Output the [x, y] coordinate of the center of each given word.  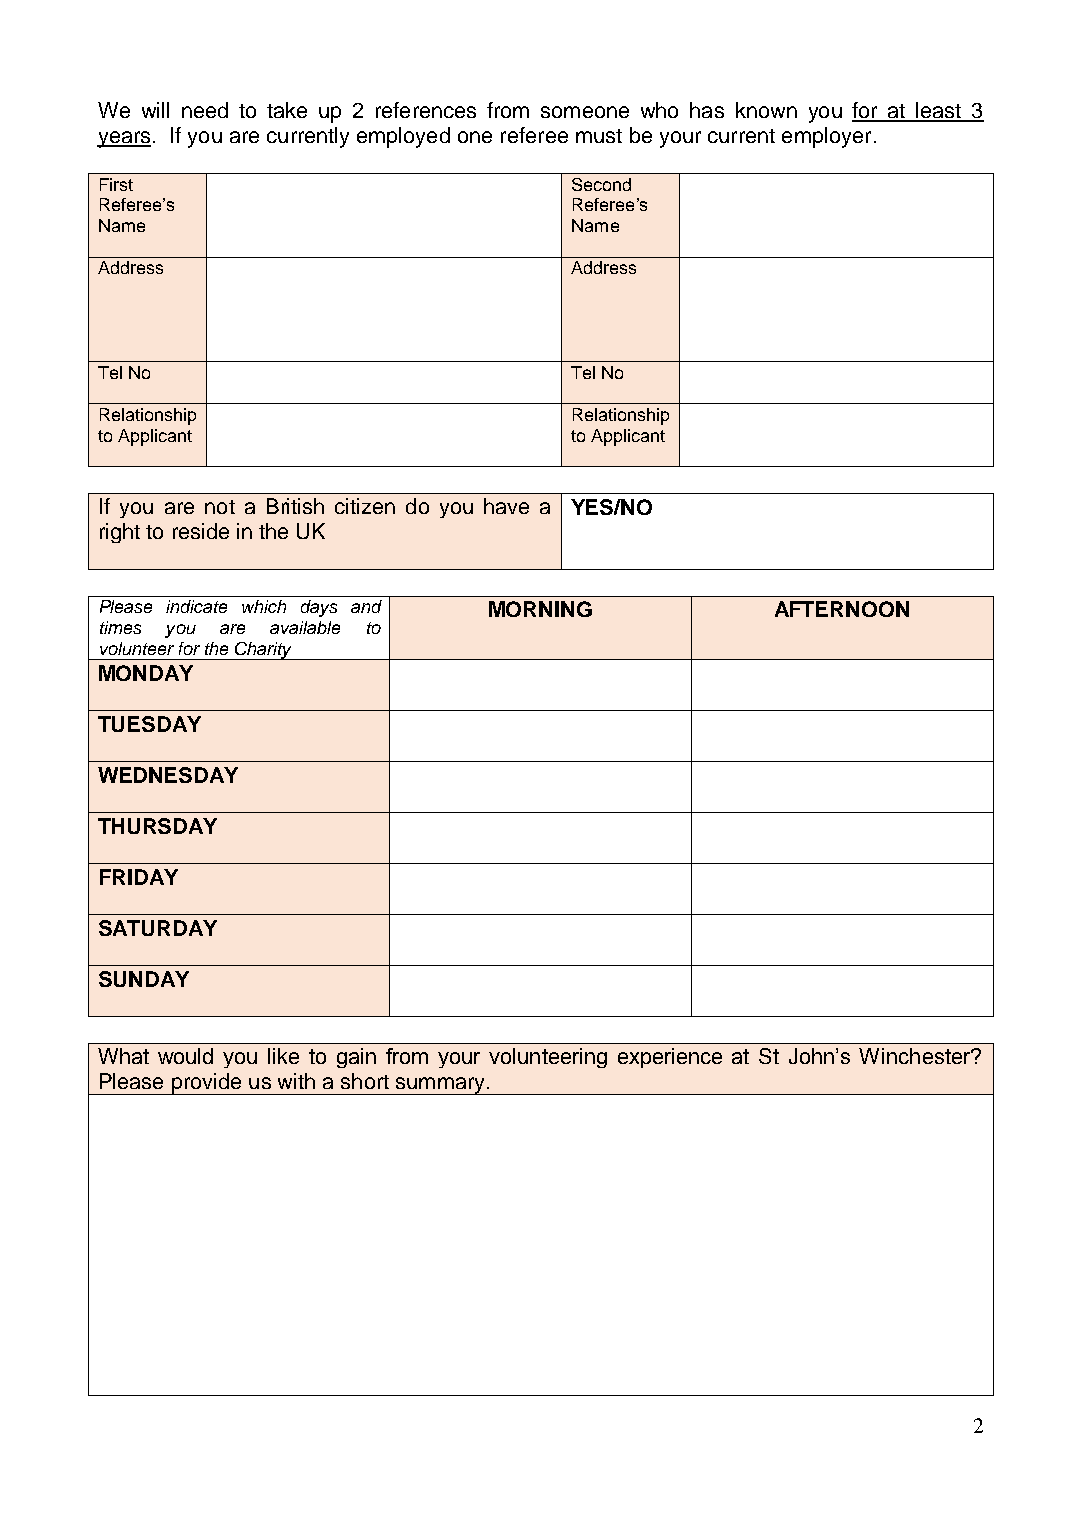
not [220, 507]
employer [826, 137]
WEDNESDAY [168, 775]
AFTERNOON [842, 609]
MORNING [540, 609]
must [599, 136]
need [205, 110]
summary [440, 1086]
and [366, 606]
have [506, 506]
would [185, 1056]
